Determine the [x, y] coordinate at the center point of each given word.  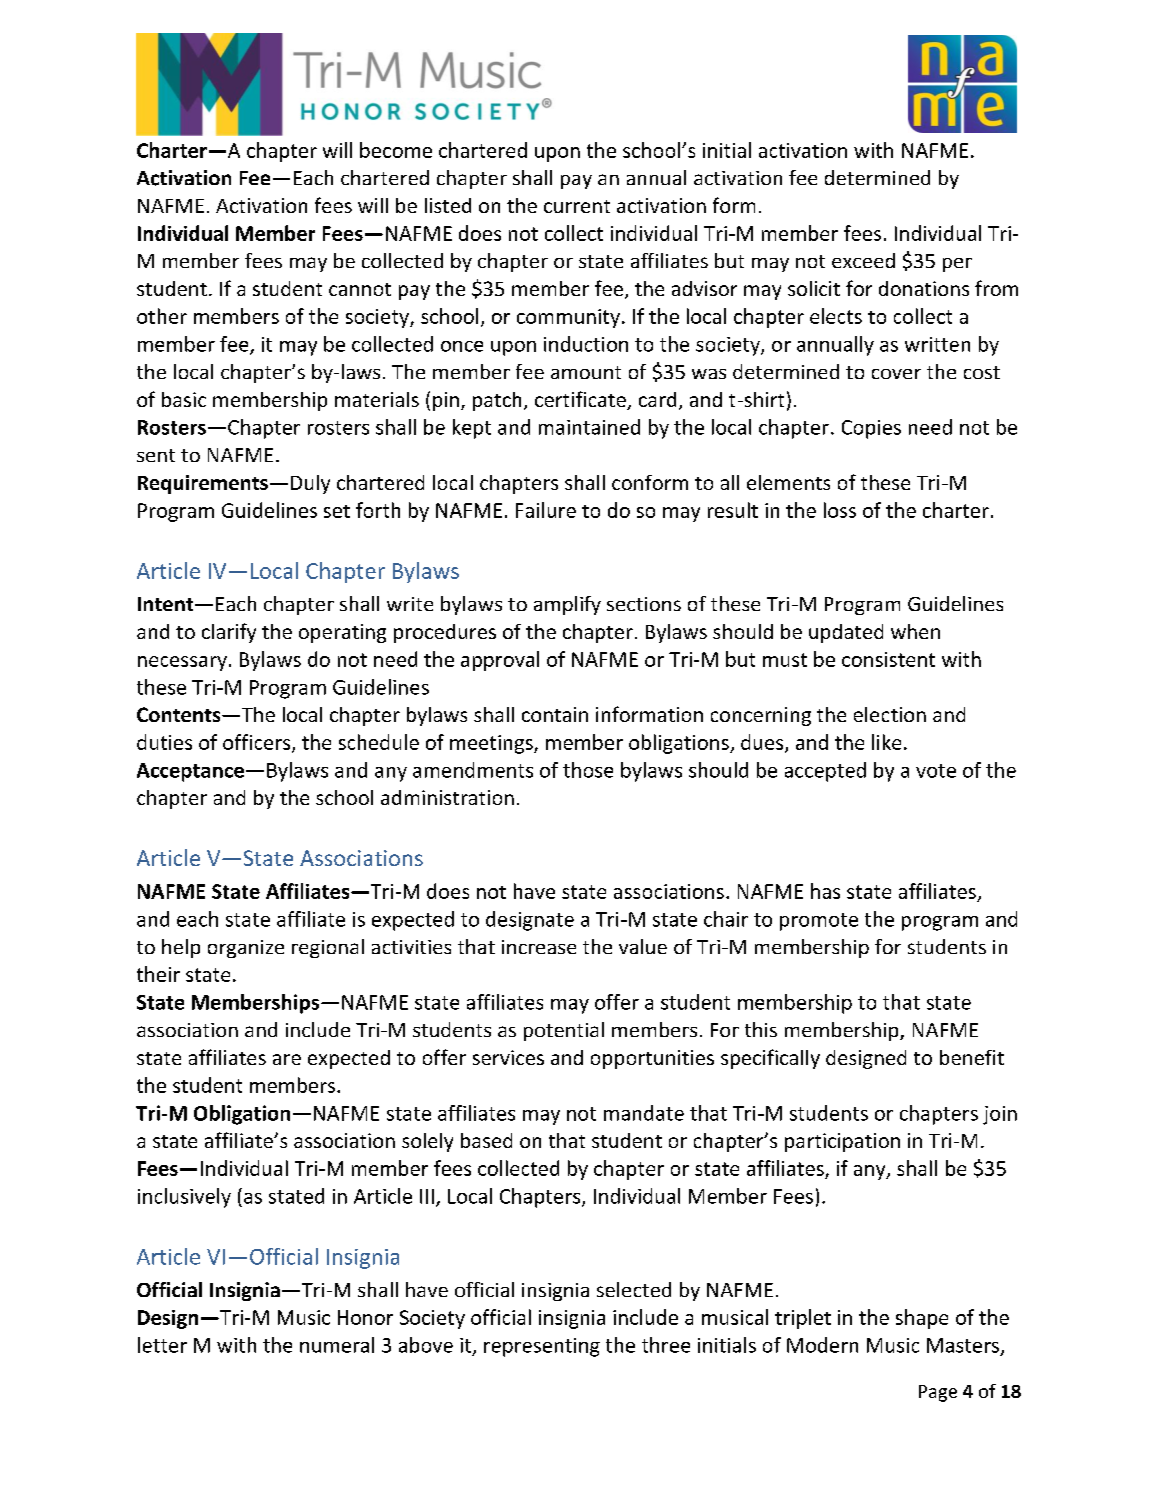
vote [936, 771]
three [666, 1345]
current [577, 206]
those [588, 770]
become [396, 150]
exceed [863, 260]
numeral [337, 1345]
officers [258, 743]
